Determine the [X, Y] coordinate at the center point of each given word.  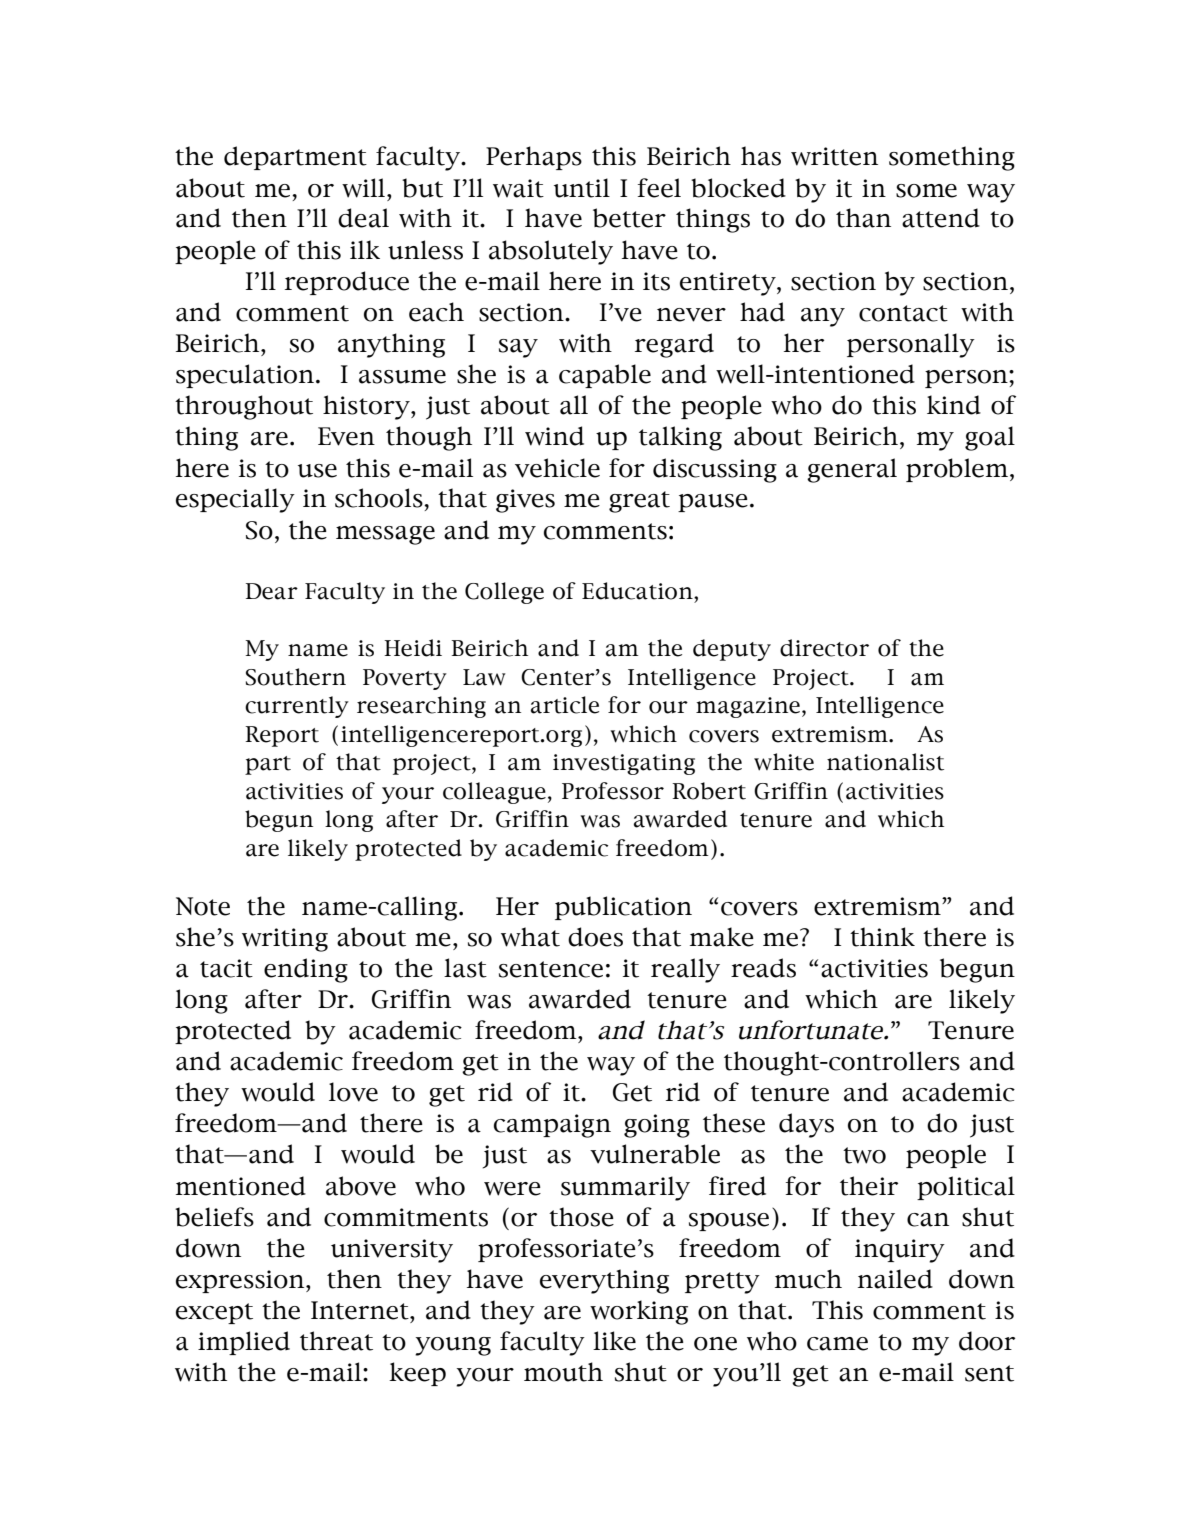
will [365, 188]
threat [336, 1341]
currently [297, 707]
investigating [624, 764]
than [863, 218]
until [582, 188]
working [639, 1312]
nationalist [885, 762]
